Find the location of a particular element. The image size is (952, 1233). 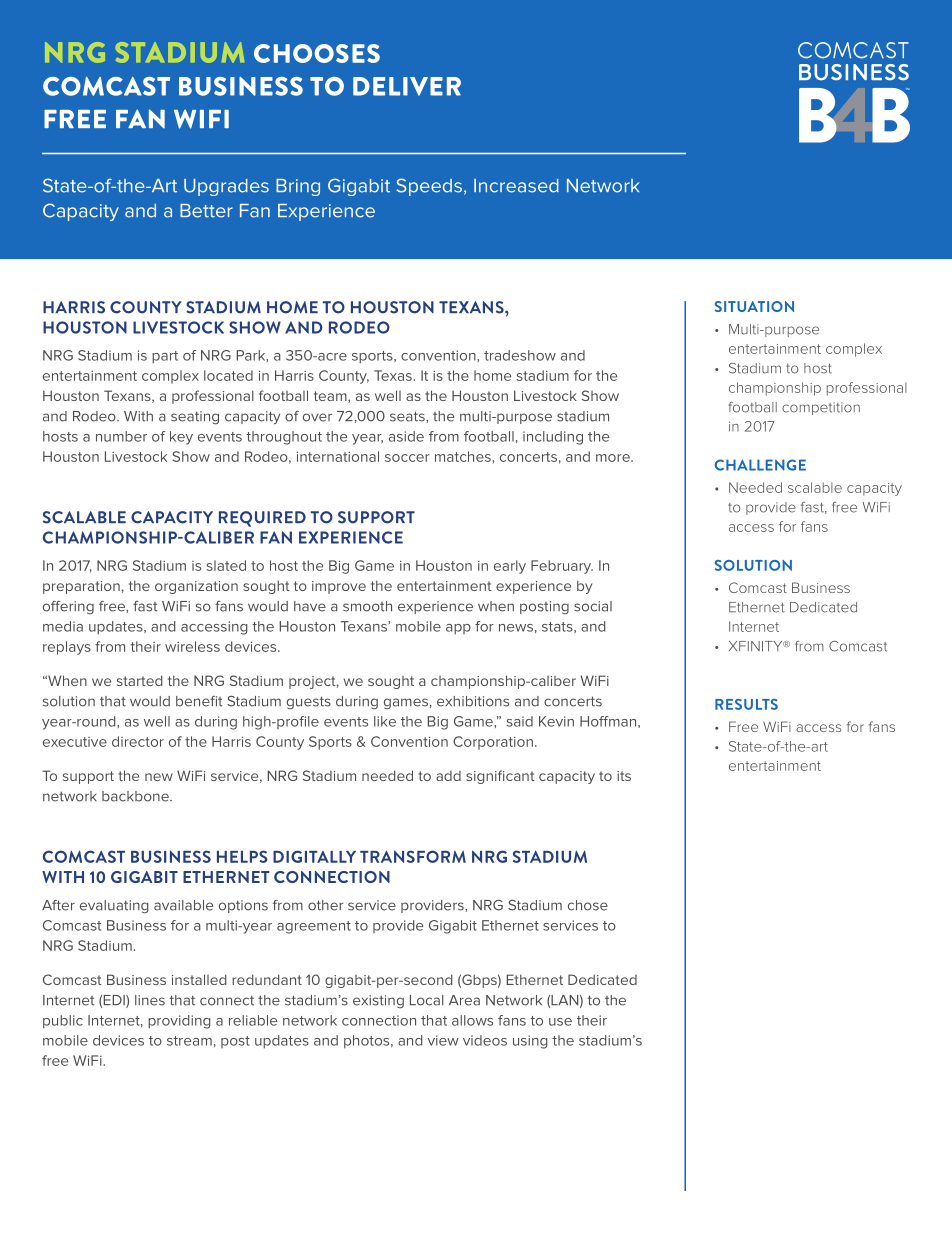

Increased is located at coordinates (516, 186).
